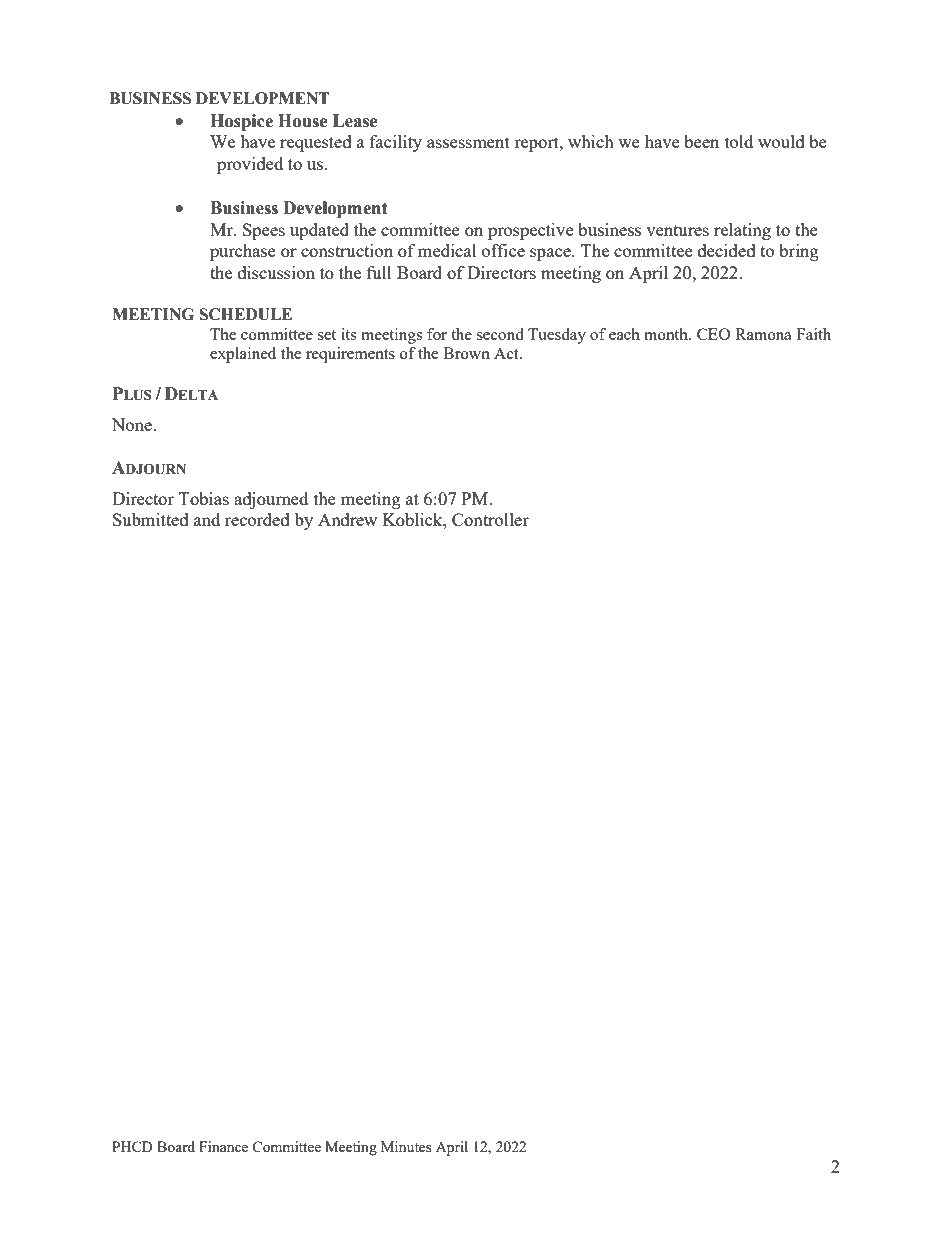 The height and width of the screenshot is (1233, 952). Describe the element at coordinates (763, 334) in the screenshot. I see `Ramona` at that location.
